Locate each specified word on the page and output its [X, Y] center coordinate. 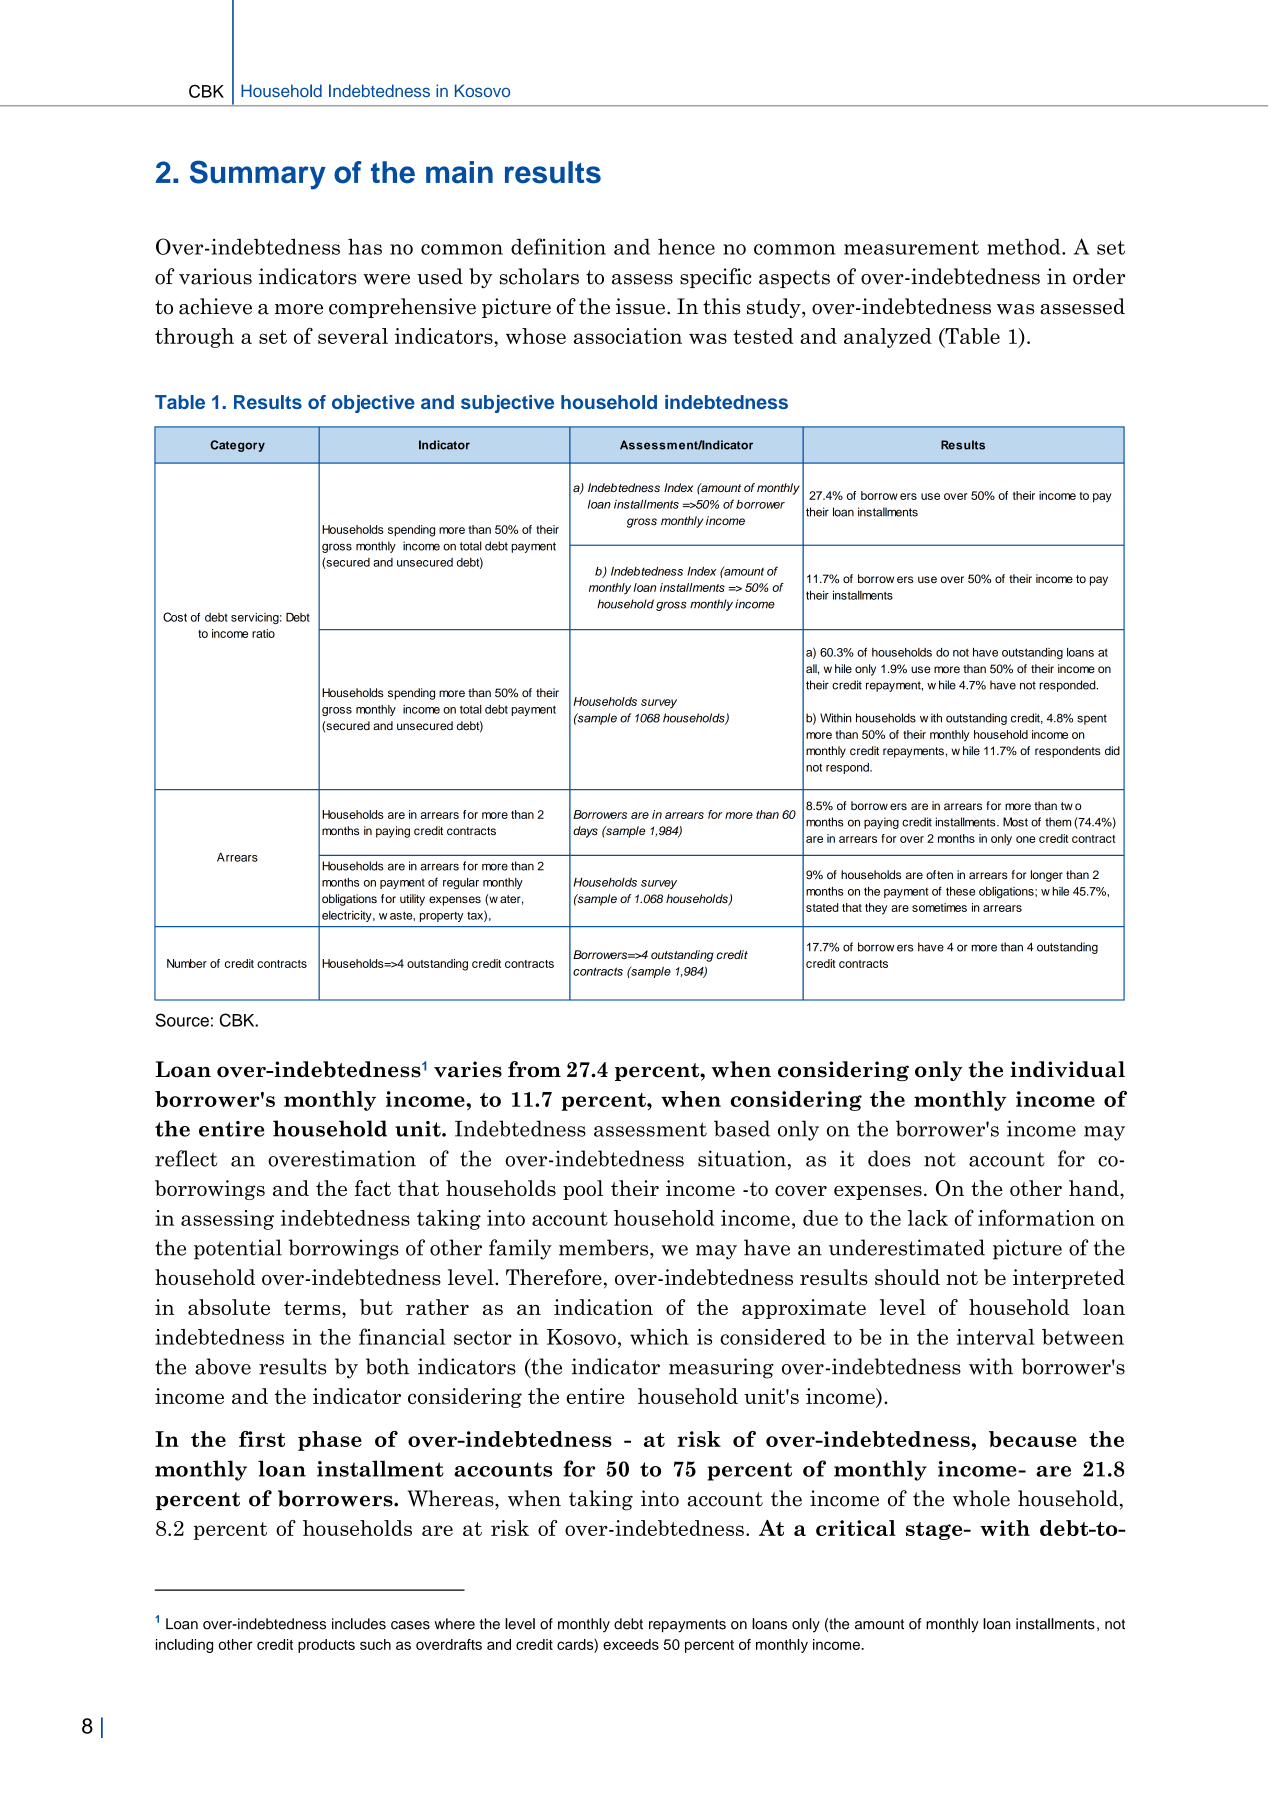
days [585, 832]
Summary [258, 175]
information [1036, 1217]
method [1025, 247]
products [326, 1646]
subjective [507, 404]
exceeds [631, 1644]
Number [187, 963]
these [960, 891]
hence [686, 246]
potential [238, 1249]
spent [1092, 719]
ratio [263, 633]
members [605, 1247]
